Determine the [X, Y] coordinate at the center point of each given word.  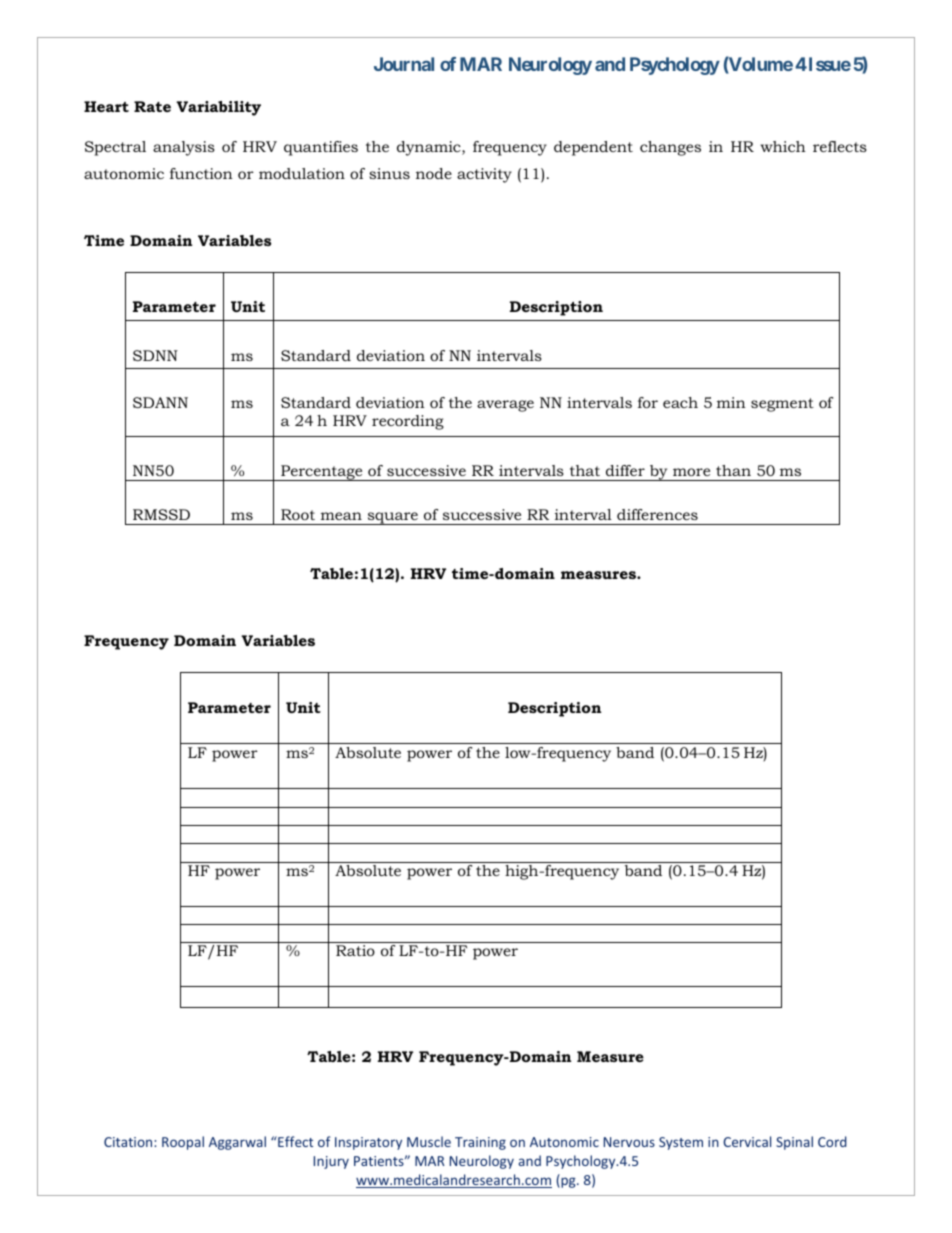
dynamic [430, 148]
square [392, 518]
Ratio [355, 950]
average [505, 406]
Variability [218, 108]
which [783, 146]
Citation [129, 1142]
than [733, 470]
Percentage [322, 473]
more [691, 472]
